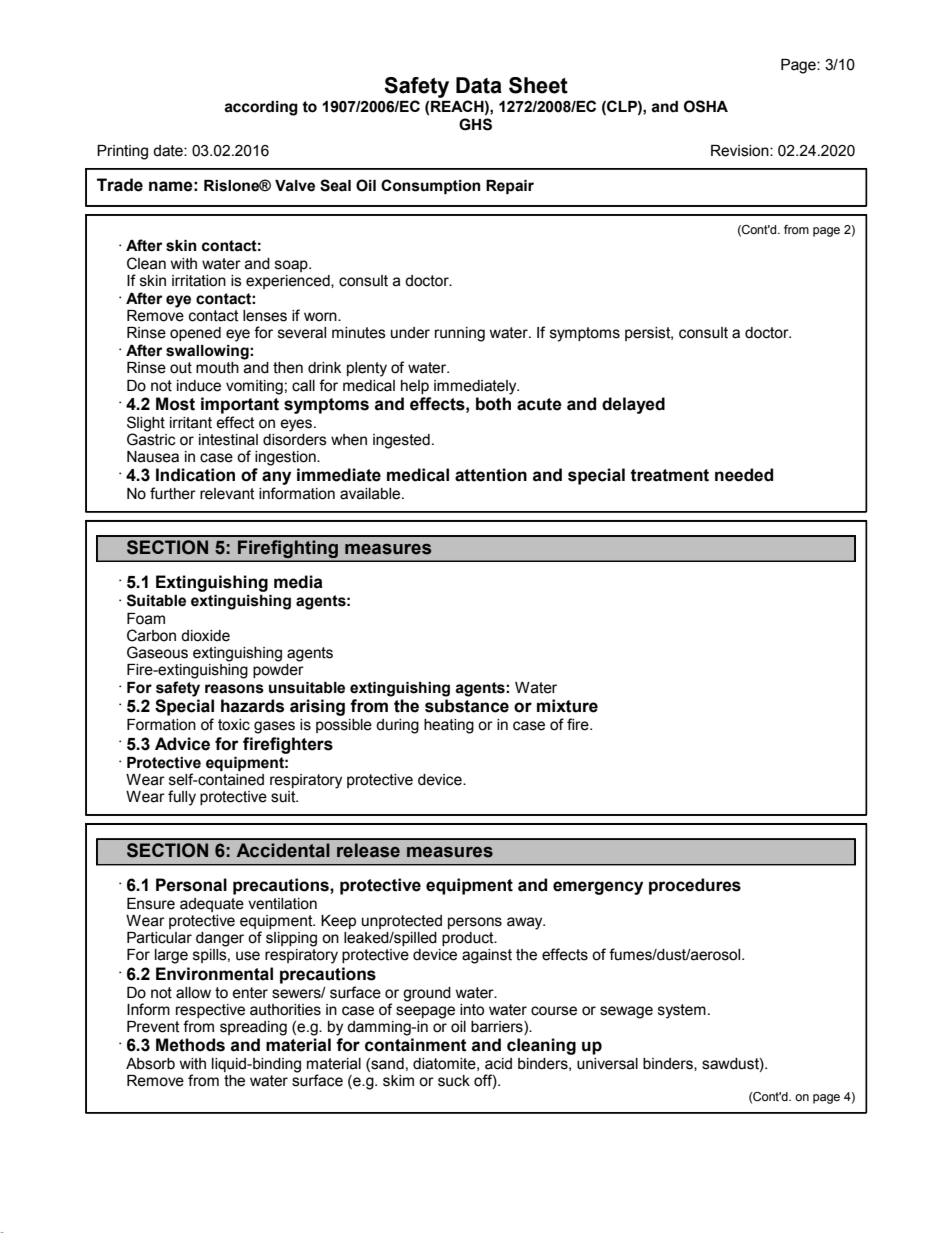  Describe the element at coordinates (449, 726) in the document. I see `heating` at that location.
